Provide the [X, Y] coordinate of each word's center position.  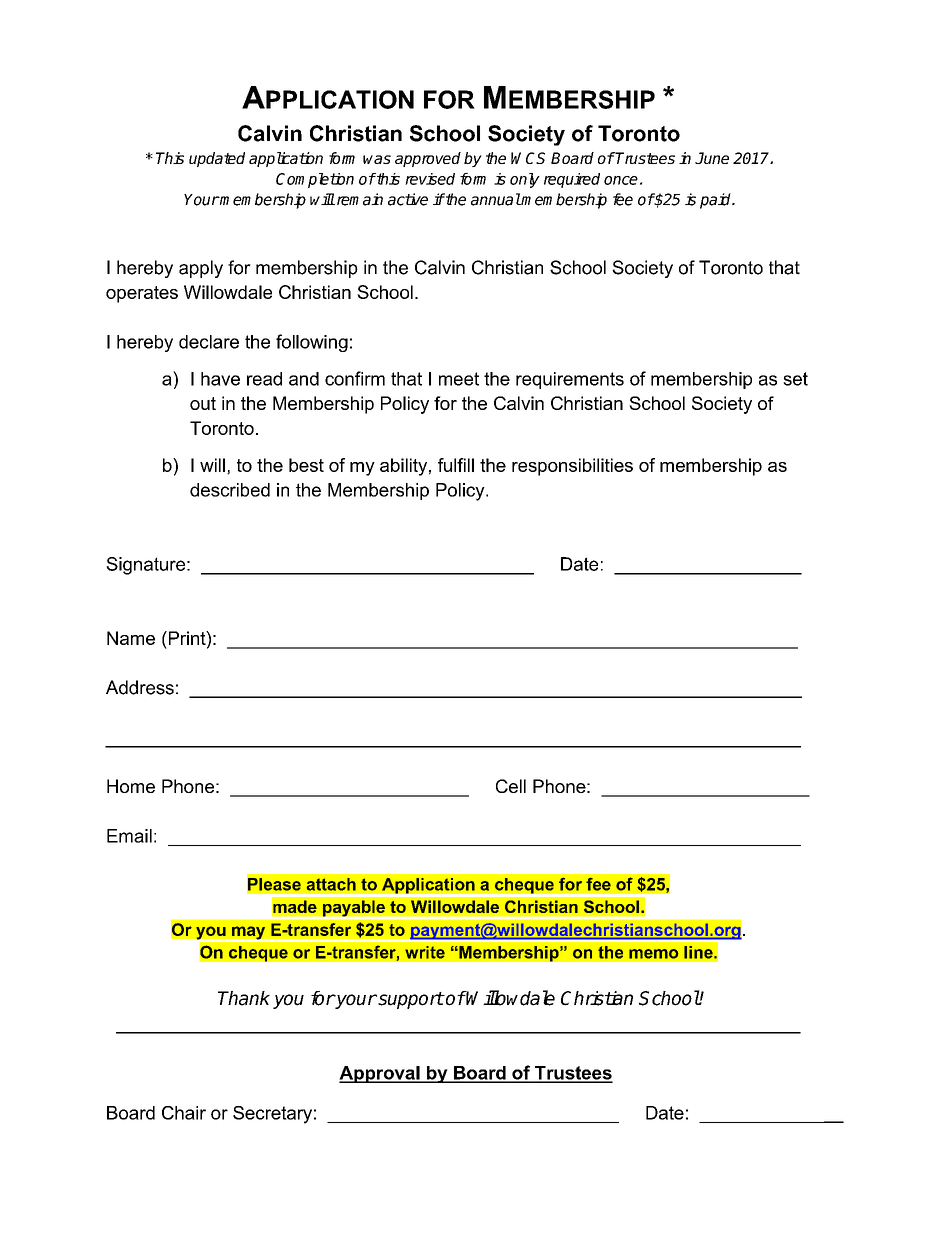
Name [131, 638]
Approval [380, 1074]
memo [653, 954]
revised [430, 179]
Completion [315, 180]
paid [716, 201]
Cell [511, 786]
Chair [184, 1113]
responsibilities [572, 467]
